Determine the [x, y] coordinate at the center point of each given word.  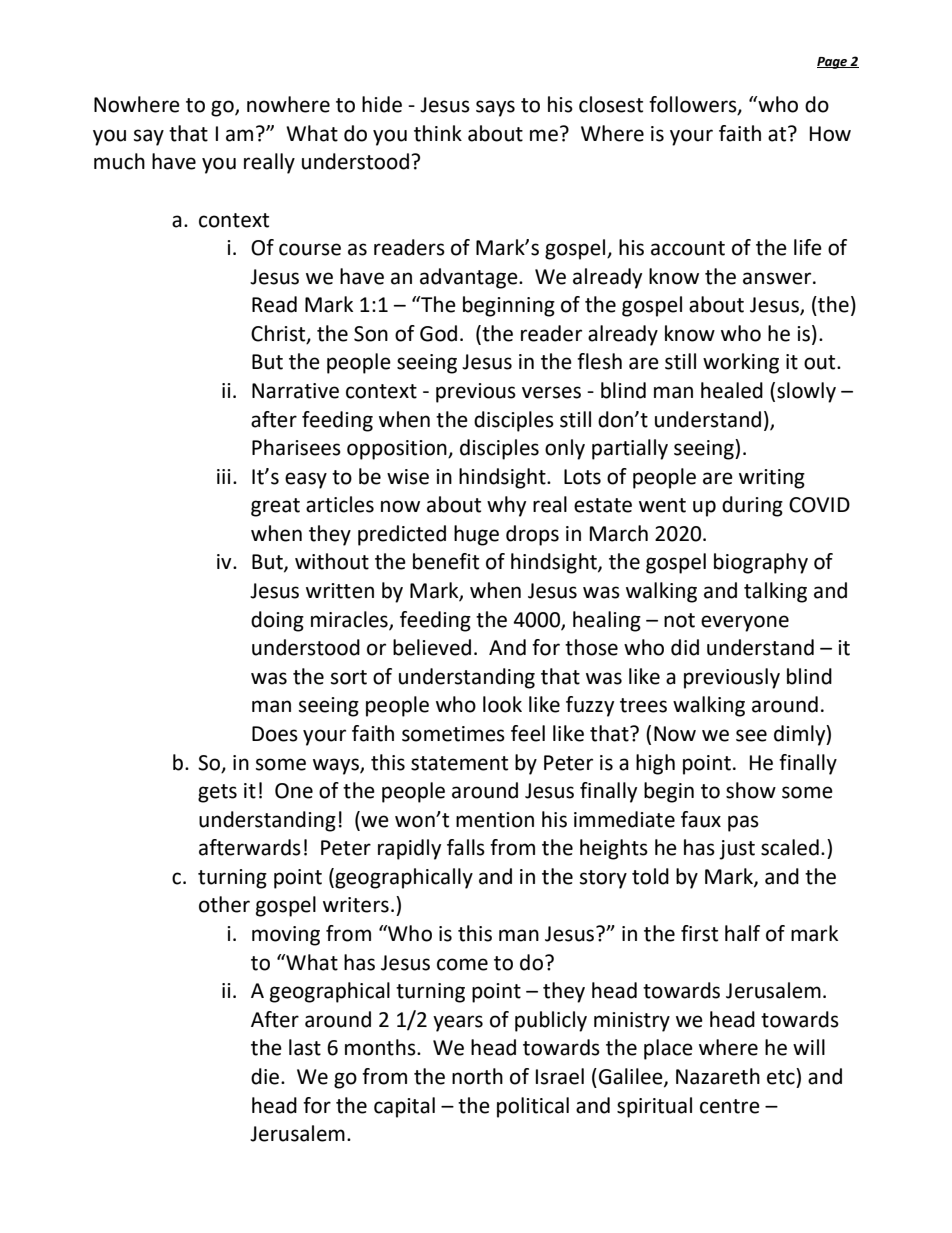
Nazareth [718, 1076]
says [495, 108]
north [477, 1076]
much [119, 161]
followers [694, 105]
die [265, 1076]
